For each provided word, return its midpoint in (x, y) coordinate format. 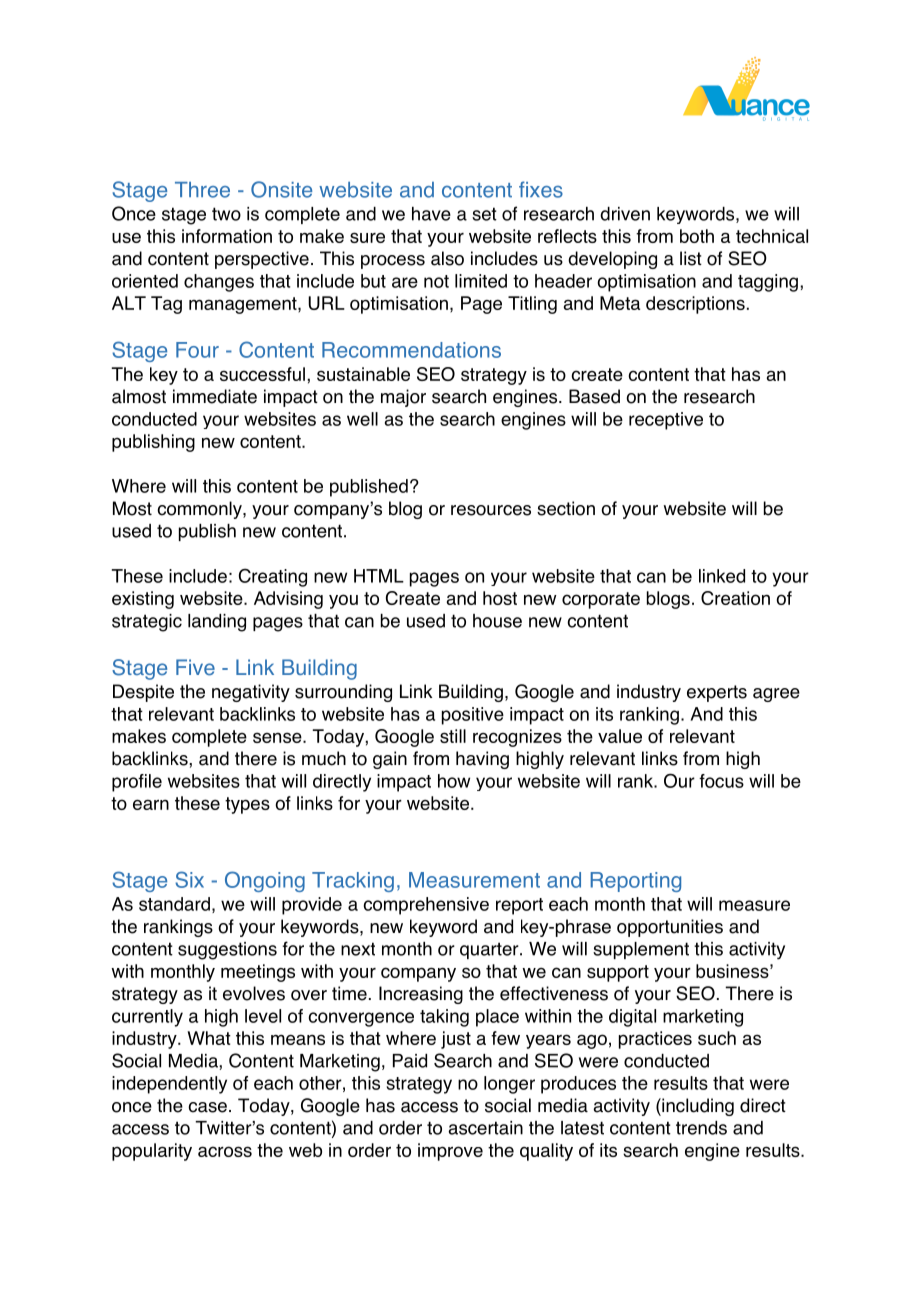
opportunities (670, 928)
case (207, 1107)
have (431, 214)
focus (721, 781)
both (697, 236)
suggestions (227, 951)
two (226, 214)
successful (262, 374)
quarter (490, 950)
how (454, 781)
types (247, 805)
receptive (666, 421)
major (403, 398)
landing (217, 623)
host (500, 598)
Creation (735, 598)
